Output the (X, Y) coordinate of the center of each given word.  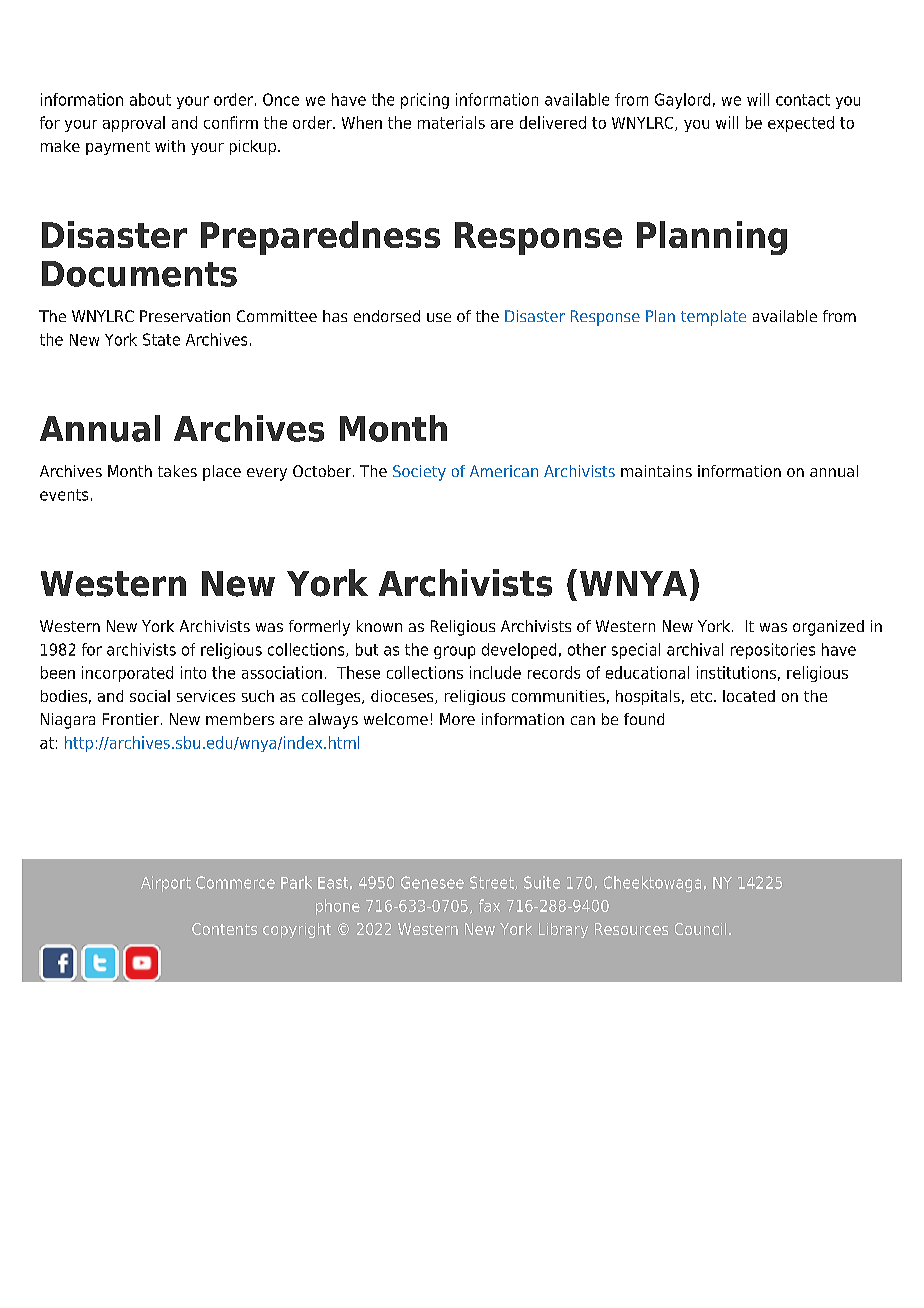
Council (700, 929)
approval (134, 124)
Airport (166, 884)
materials (451, 122)
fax (489, 905)
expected (801, 124)
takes (177, 471)
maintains (656, 471)
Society (419, 473)
